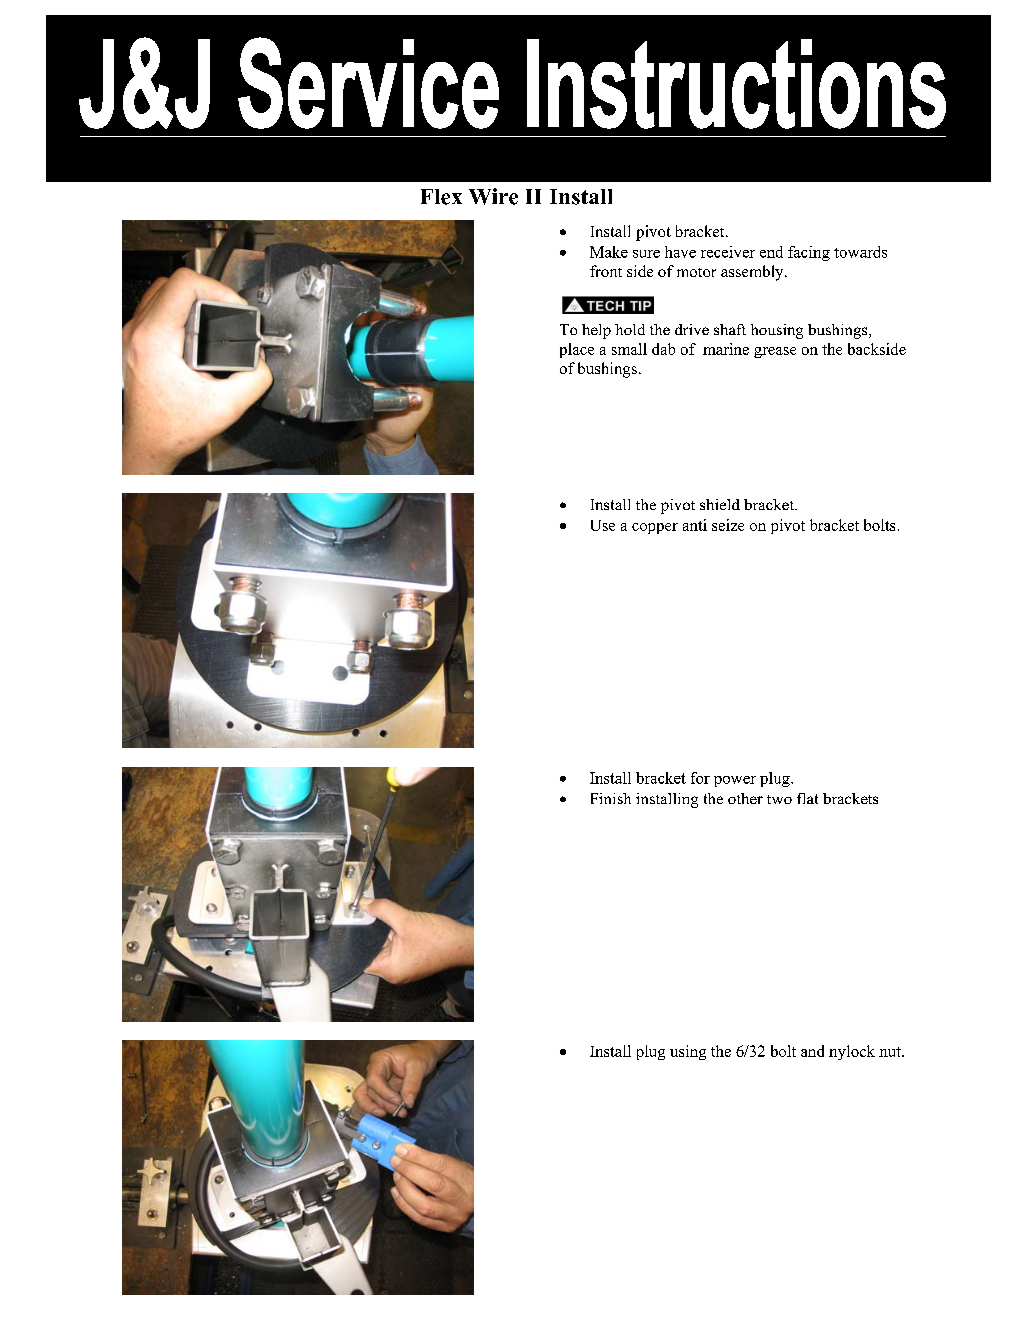 This page has height=1336, width=1033. What do you see at coordinates (728, 525) in the page?
I see `seize` at bounding box center [728, 525].
